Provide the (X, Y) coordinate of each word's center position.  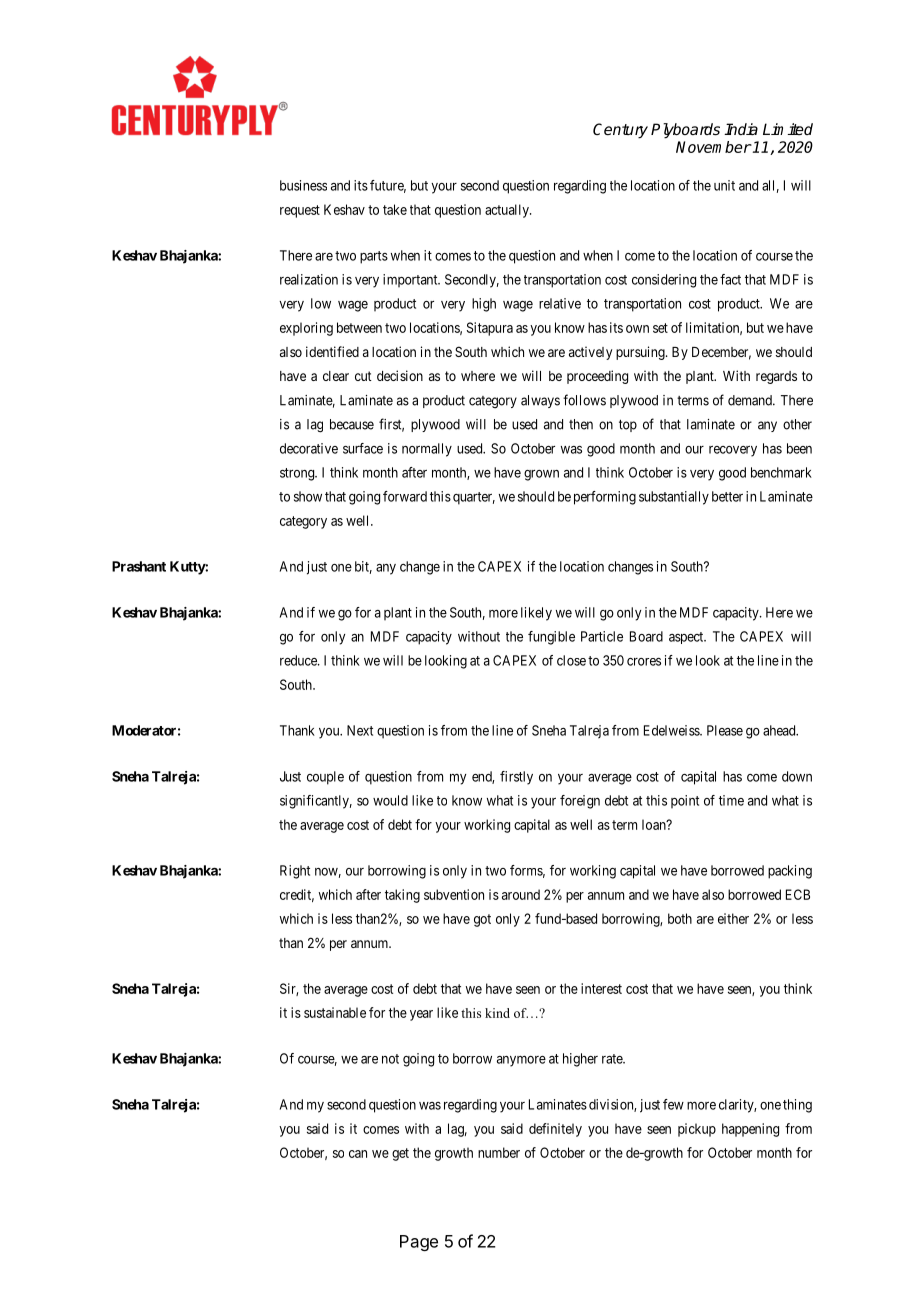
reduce (299, 660)
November (714, 147)
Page (419, 1243)
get (400, 1154)
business (303, 185)
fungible (551, 638)
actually (508, 211)
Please (725, 730)
